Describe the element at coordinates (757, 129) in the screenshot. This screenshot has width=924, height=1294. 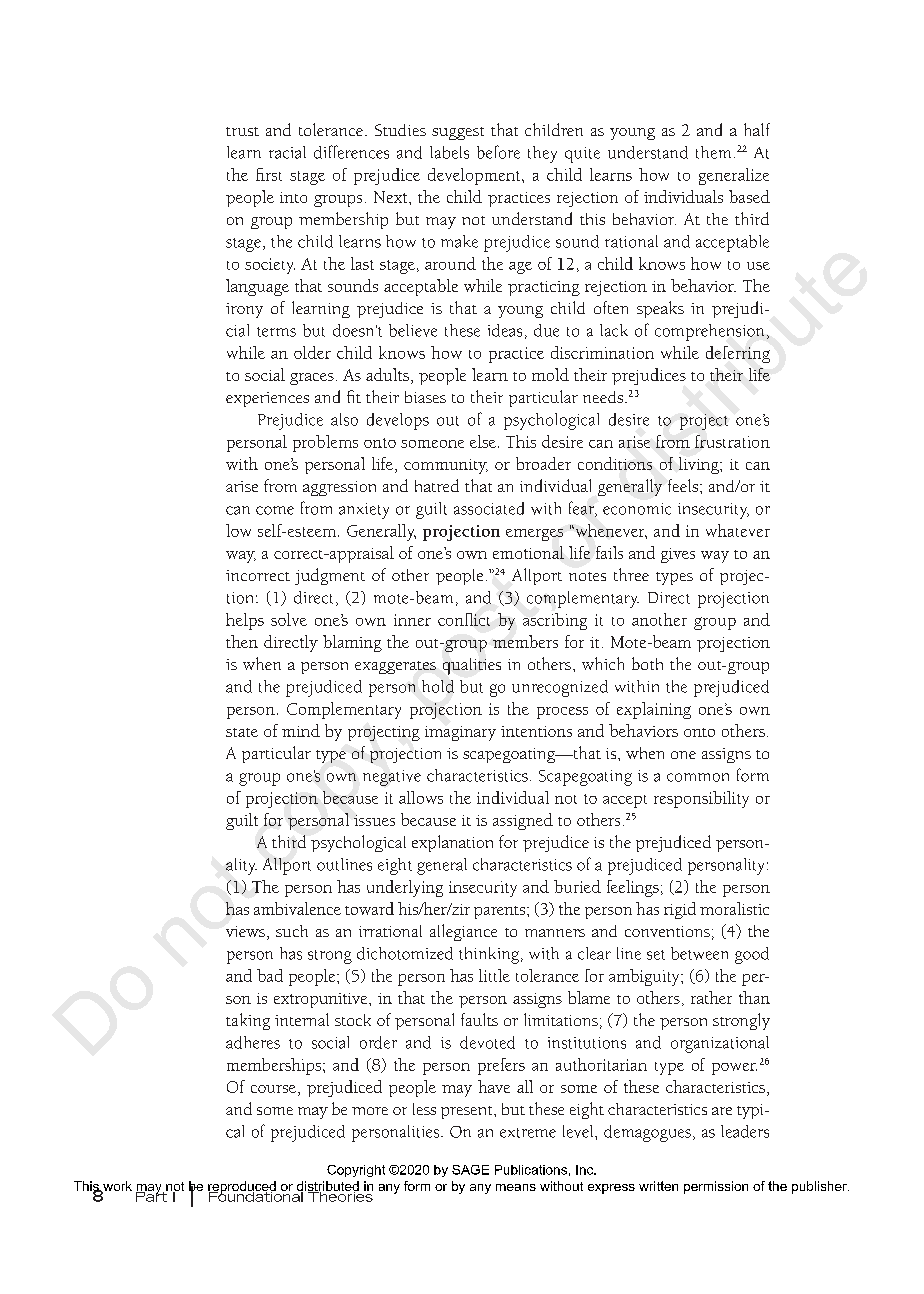
I see `half` at that location.
